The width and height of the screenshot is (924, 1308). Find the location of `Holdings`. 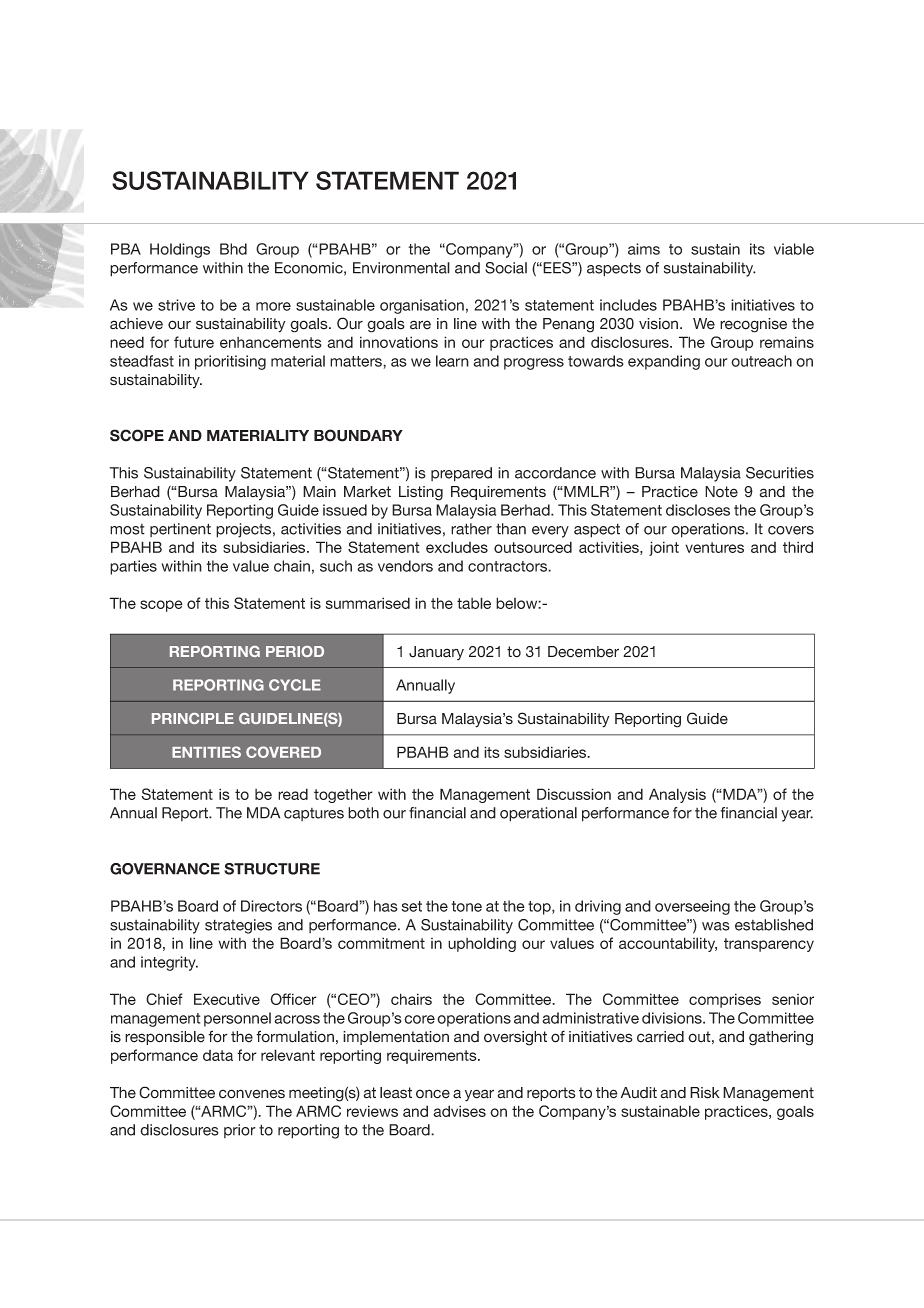

Holdings is located at coordinates (180, 250).
